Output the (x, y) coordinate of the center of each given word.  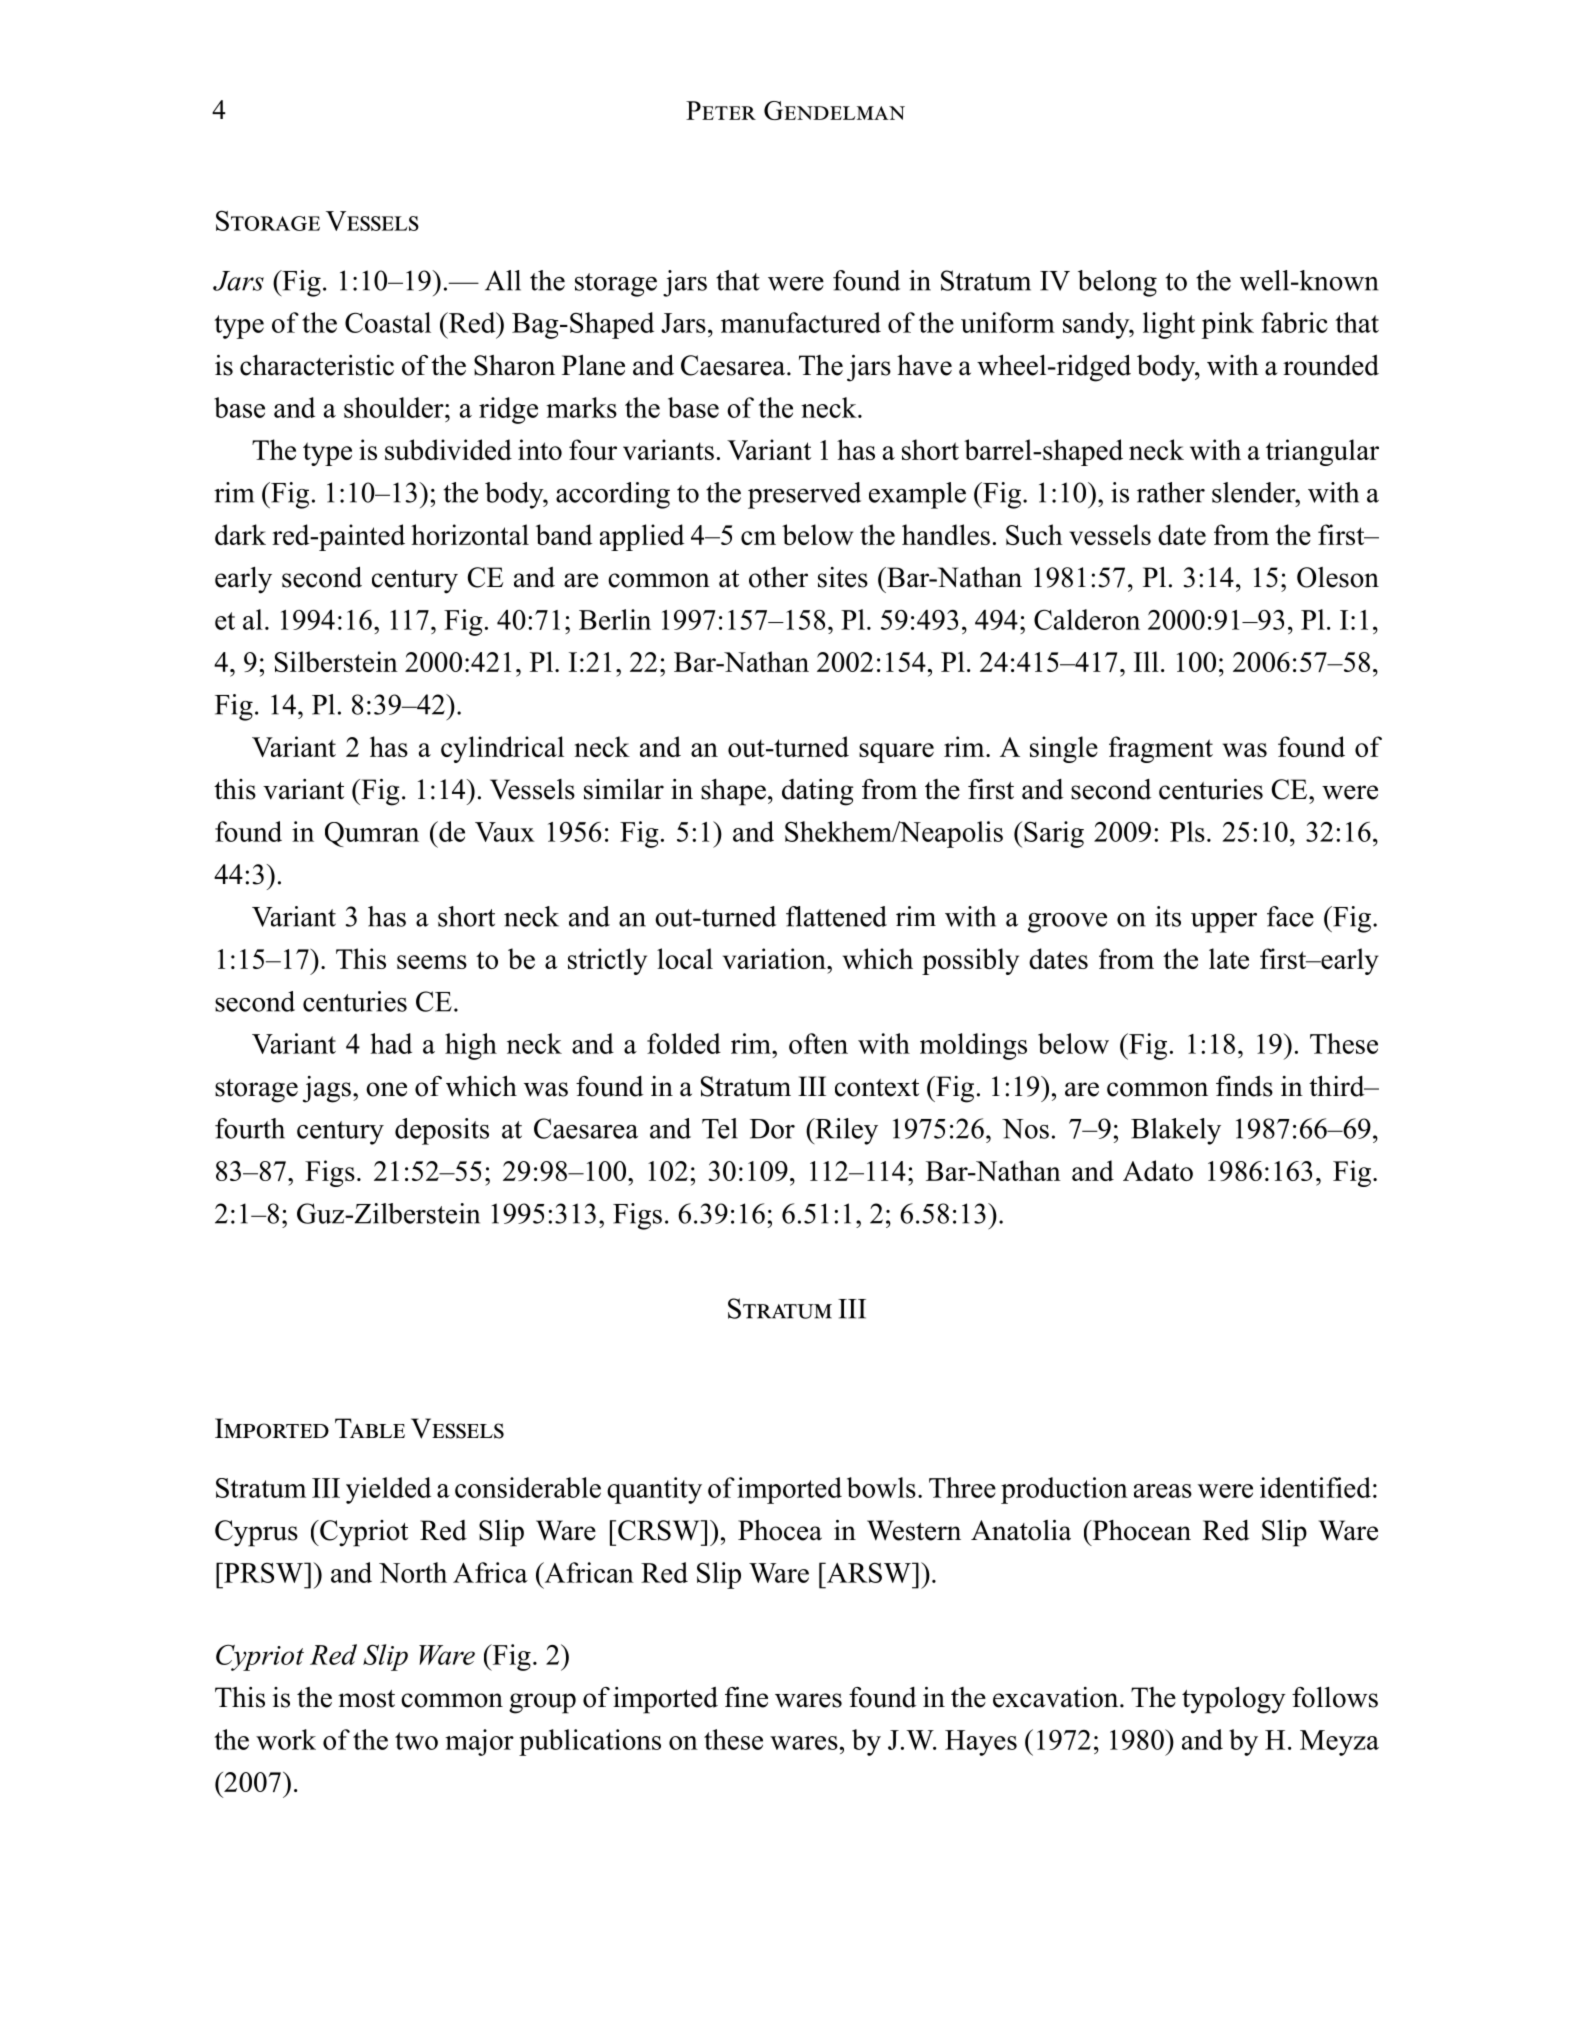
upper (1224, 923)
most (366, 1699)
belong (1117, 283)
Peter (721, 110)
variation (775, 958)
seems (432, 962)
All (503, 280)
